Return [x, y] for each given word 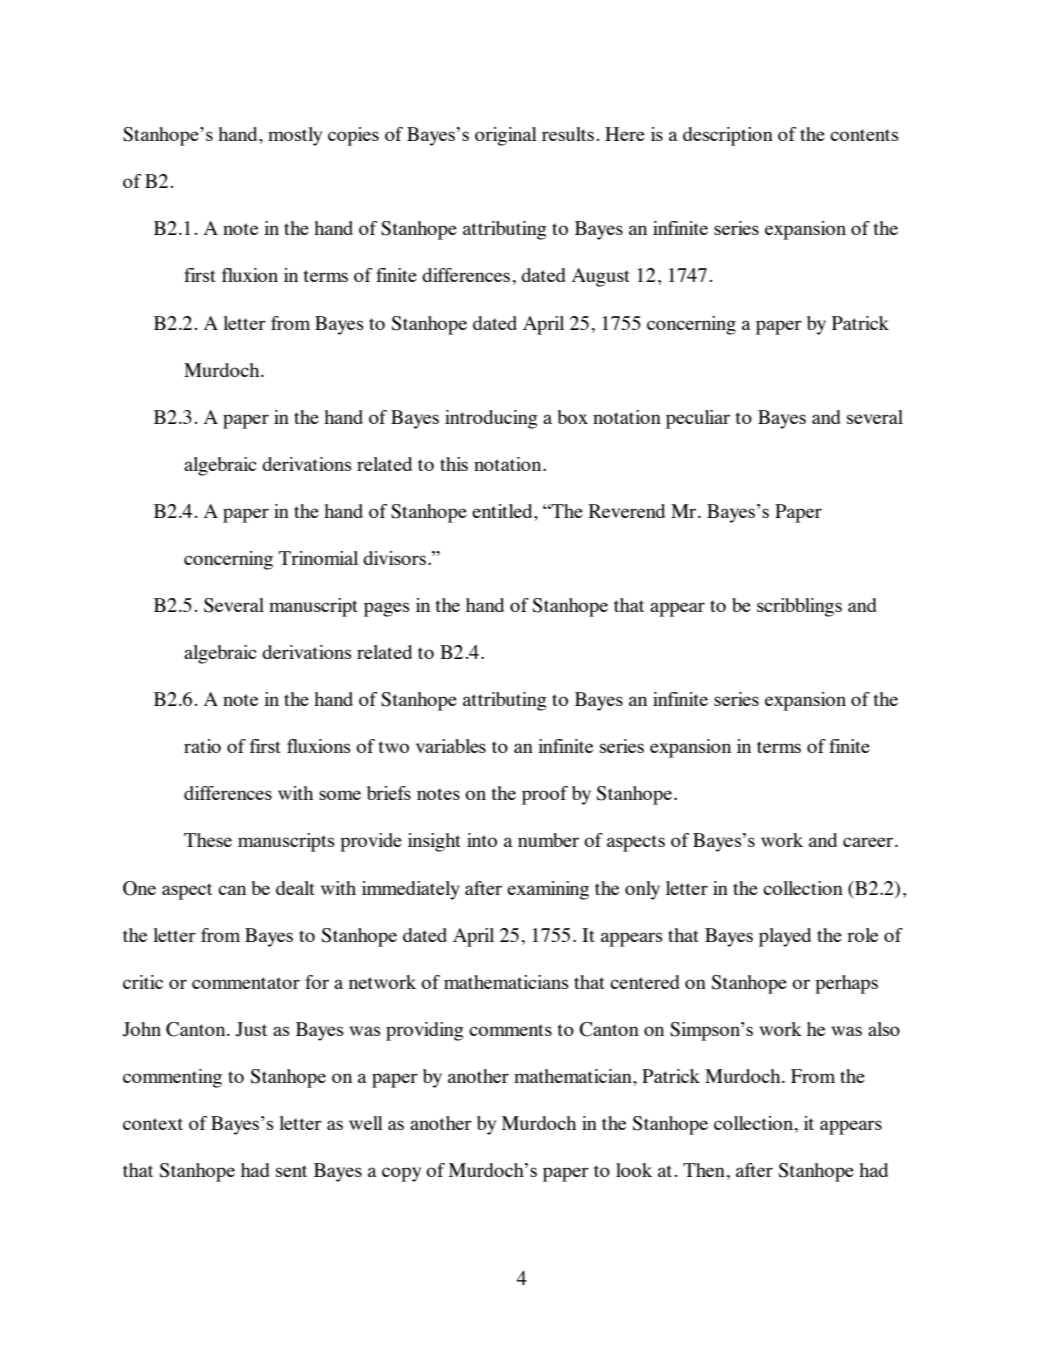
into [482, 840]
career [868, 842]
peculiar [698, 419]
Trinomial [318, 558]
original [506, 136]
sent [291, 1171]
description [728, 136]
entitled [503, 511]
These [208, 840]
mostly [295, 136]
